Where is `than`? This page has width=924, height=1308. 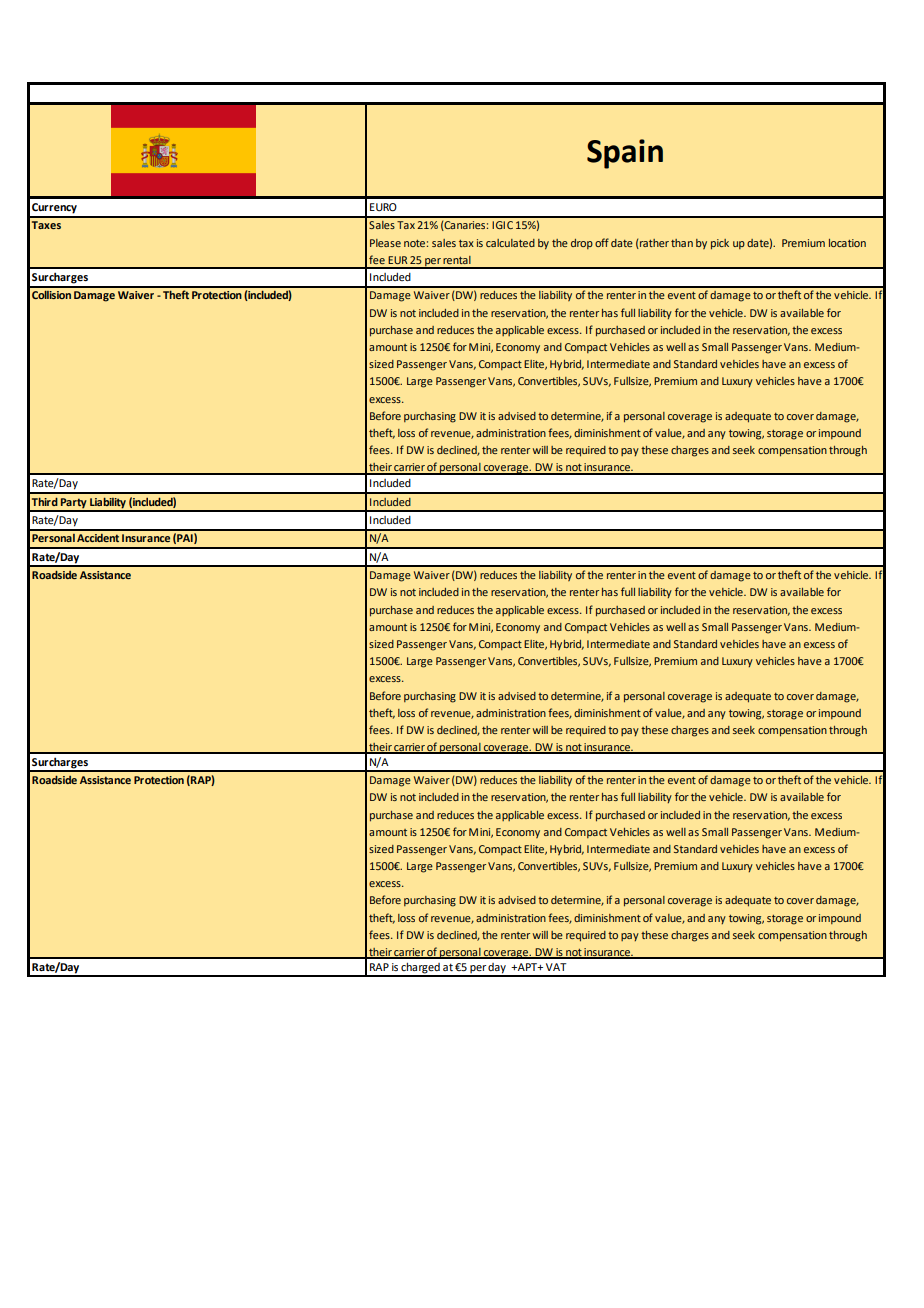
than is located at coordinates (682, 243).
